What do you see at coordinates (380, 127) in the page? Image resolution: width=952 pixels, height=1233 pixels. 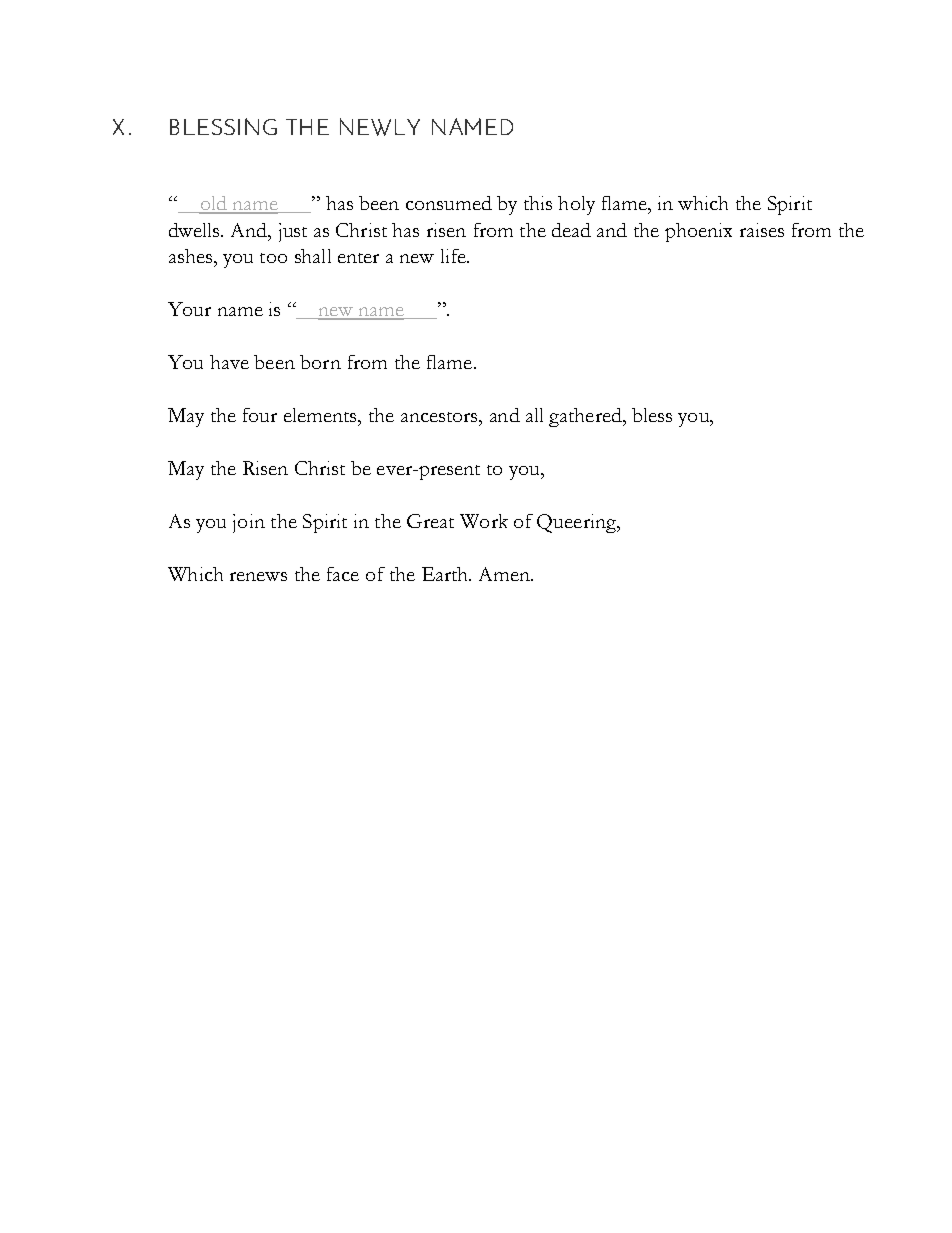 I see `NEWLY` at bounding box center [380, 127].
